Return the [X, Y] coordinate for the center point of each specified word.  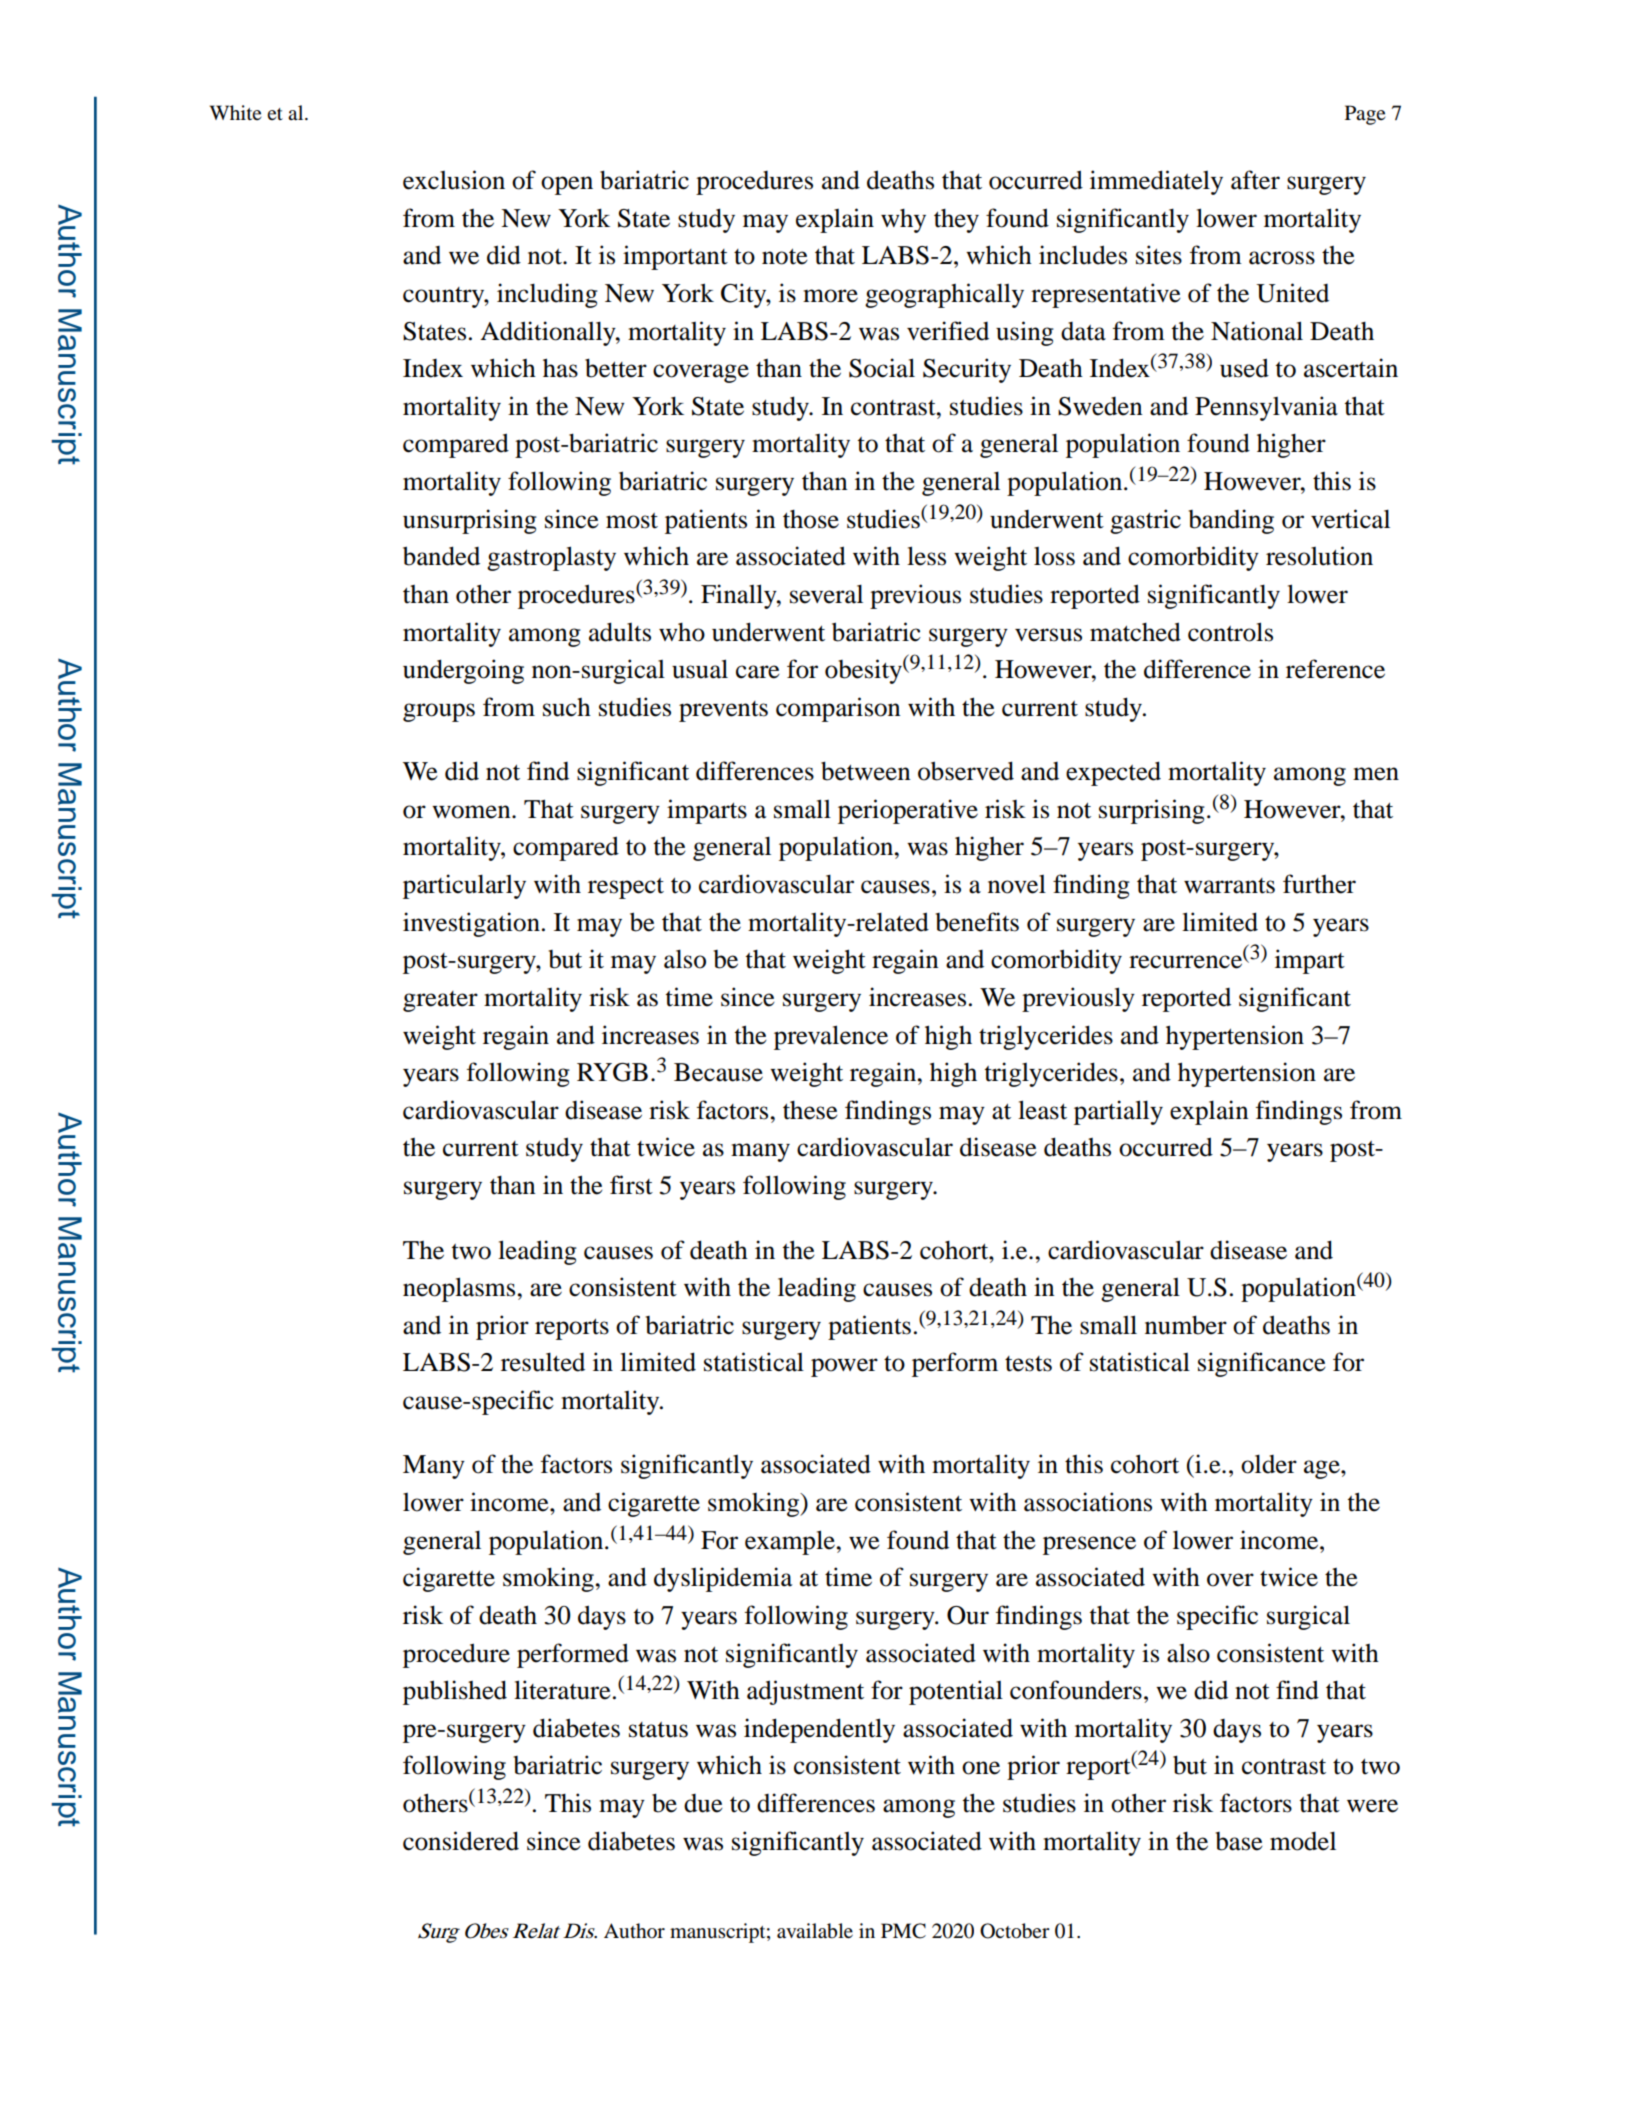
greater [440, 1001]
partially [1118, 1112]
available [815, 1931]
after [1255, 180]
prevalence [831, 1037]
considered [461, 1841]
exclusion [454, 180]
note [785, 256]
